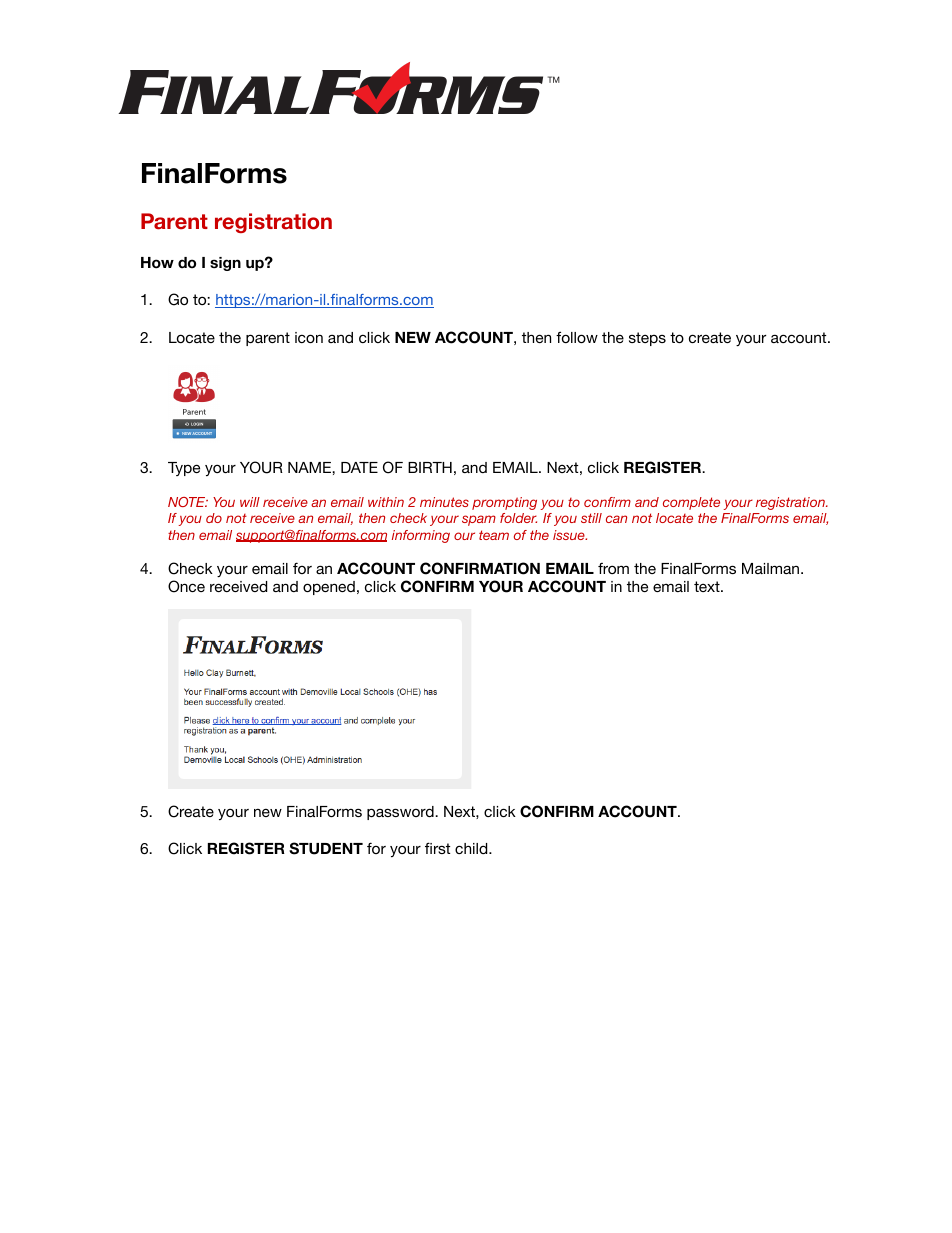 The height and width of the screenshot is (1233, 952). Describe the element at coordinates (577, 337) in the screenshot. I see `follow` at that location.
